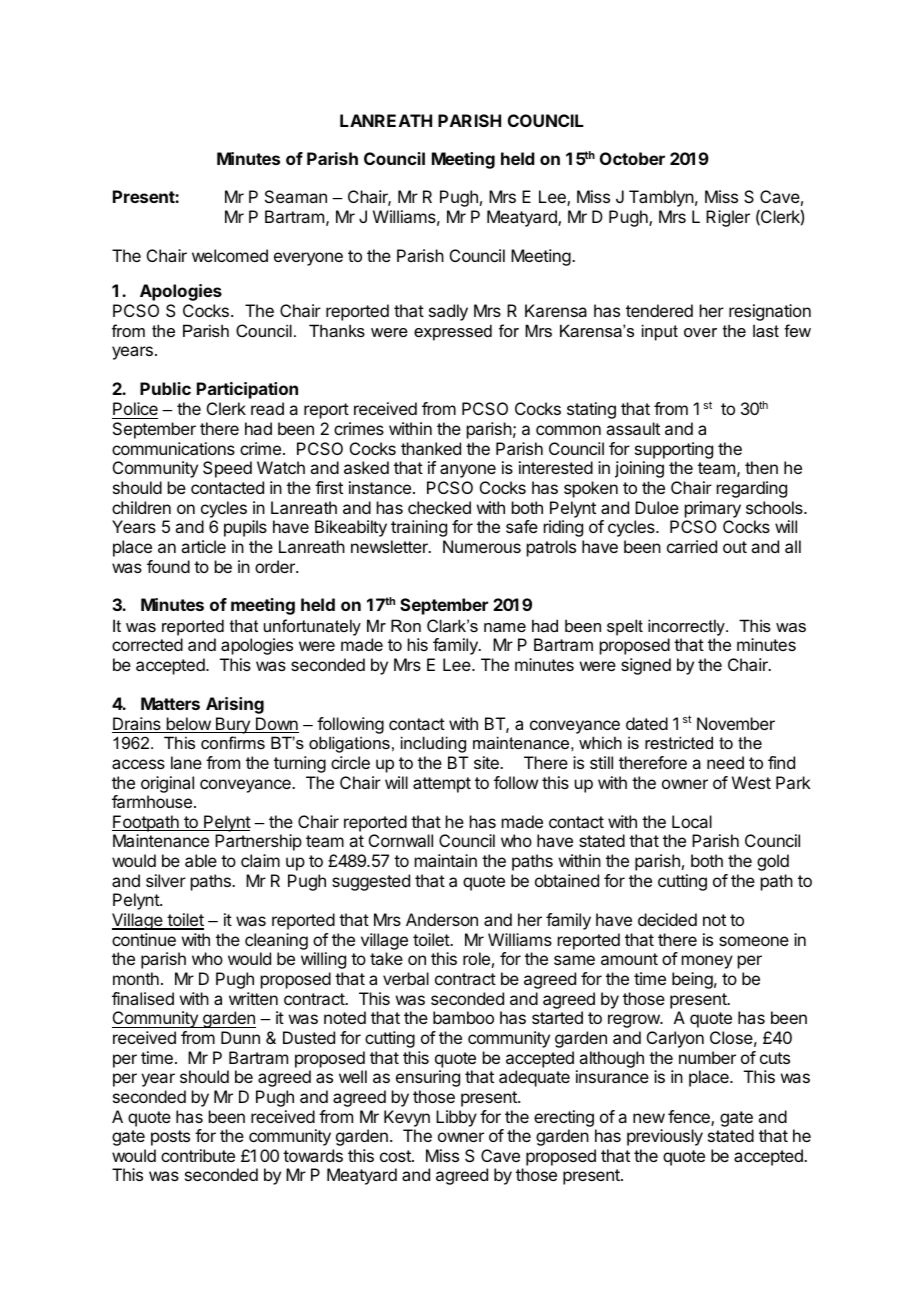 The image size is (924, 1307). Describe the element at coordinates (198, 1155) in the screenshot. I see `contribute` at that location.
